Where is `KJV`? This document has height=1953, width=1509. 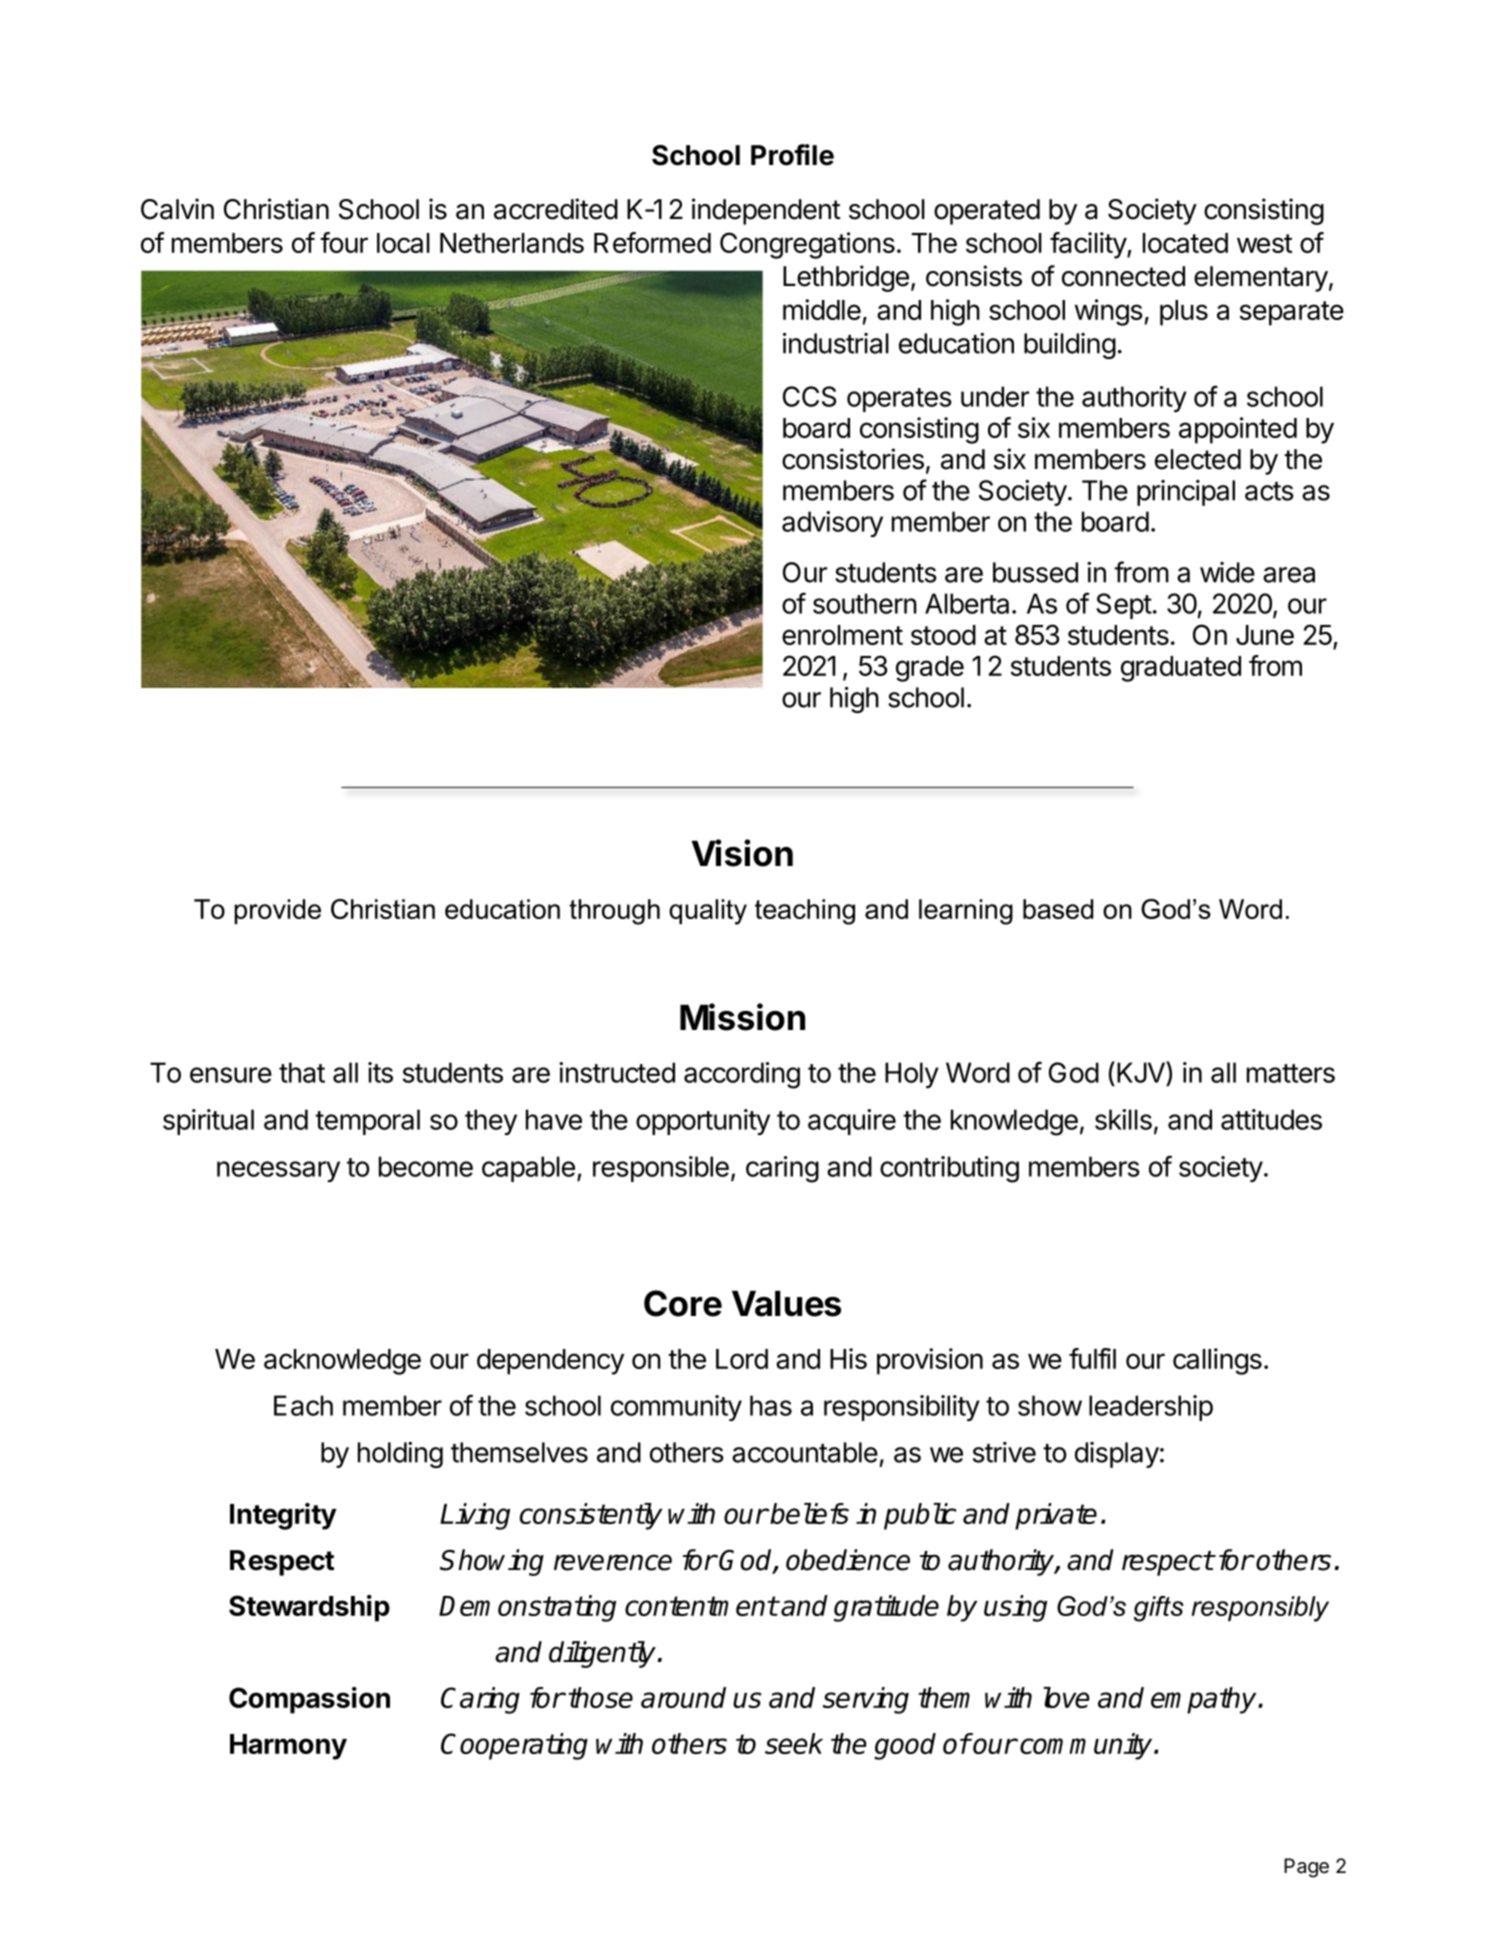
KJV is located at coordinates (1142, 1073).
